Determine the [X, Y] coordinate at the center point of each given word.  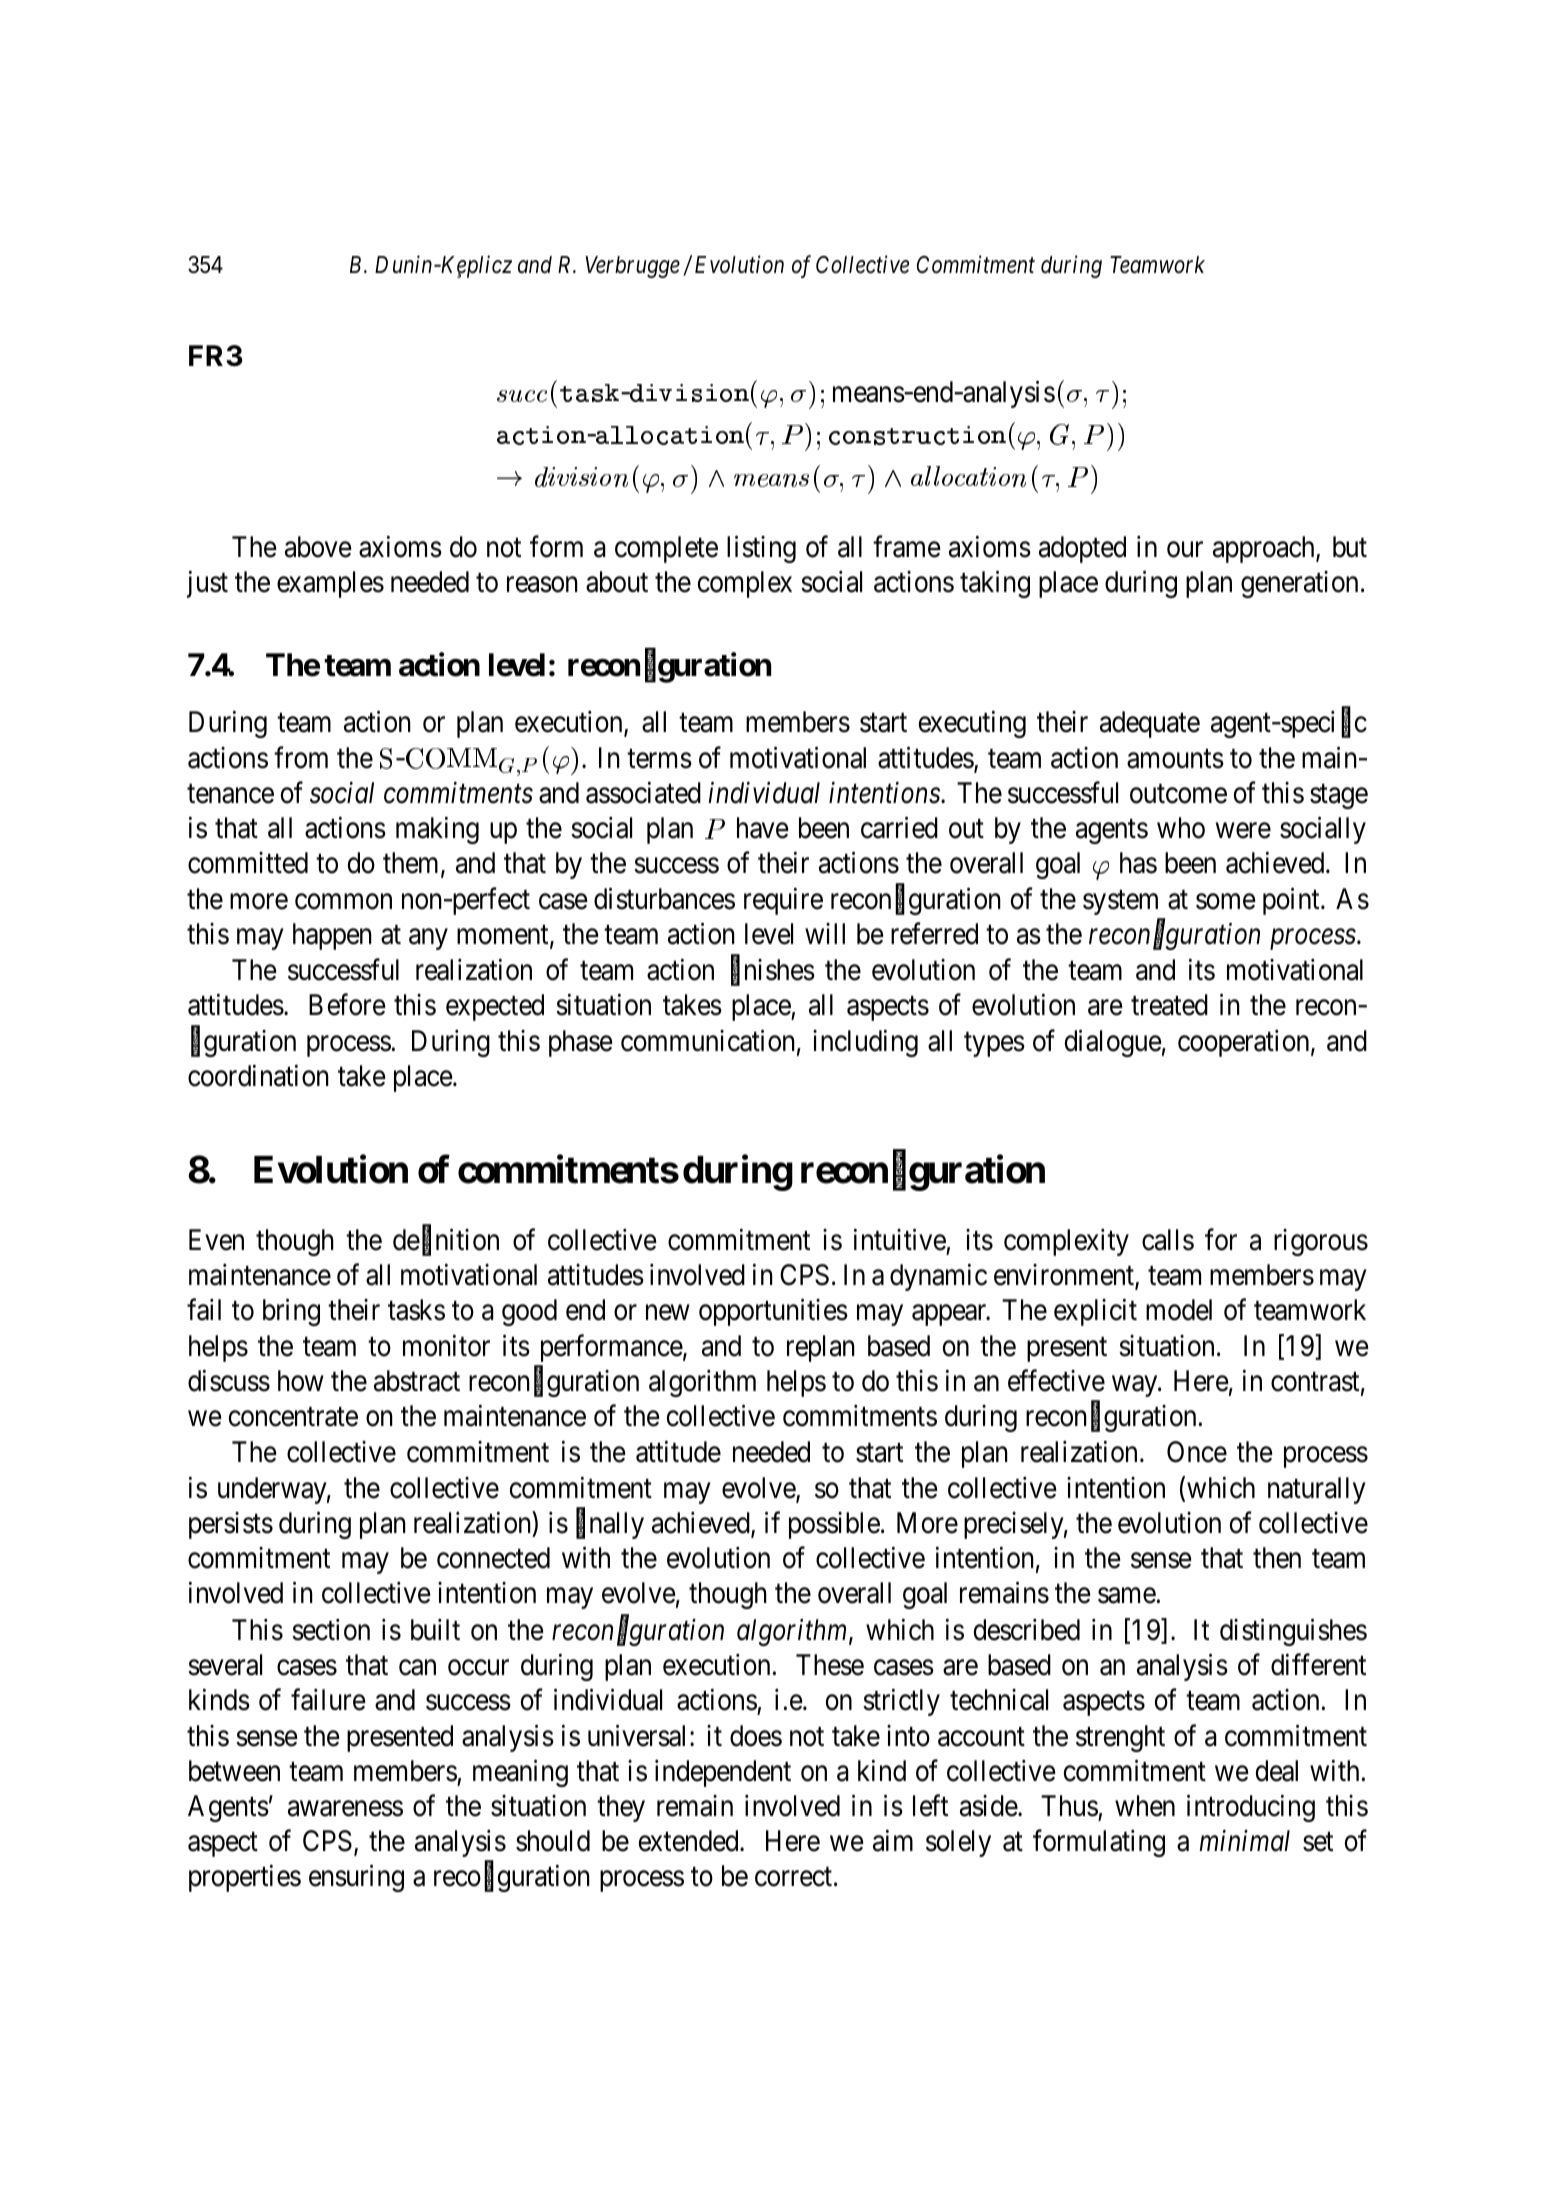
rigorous [1321, 1242]
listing [761, 549]
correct [795, 1877]
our [1185, 550]
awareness [345, 1809]
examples [330, 584]
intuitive [900, 1239]
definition [446, 1240]
